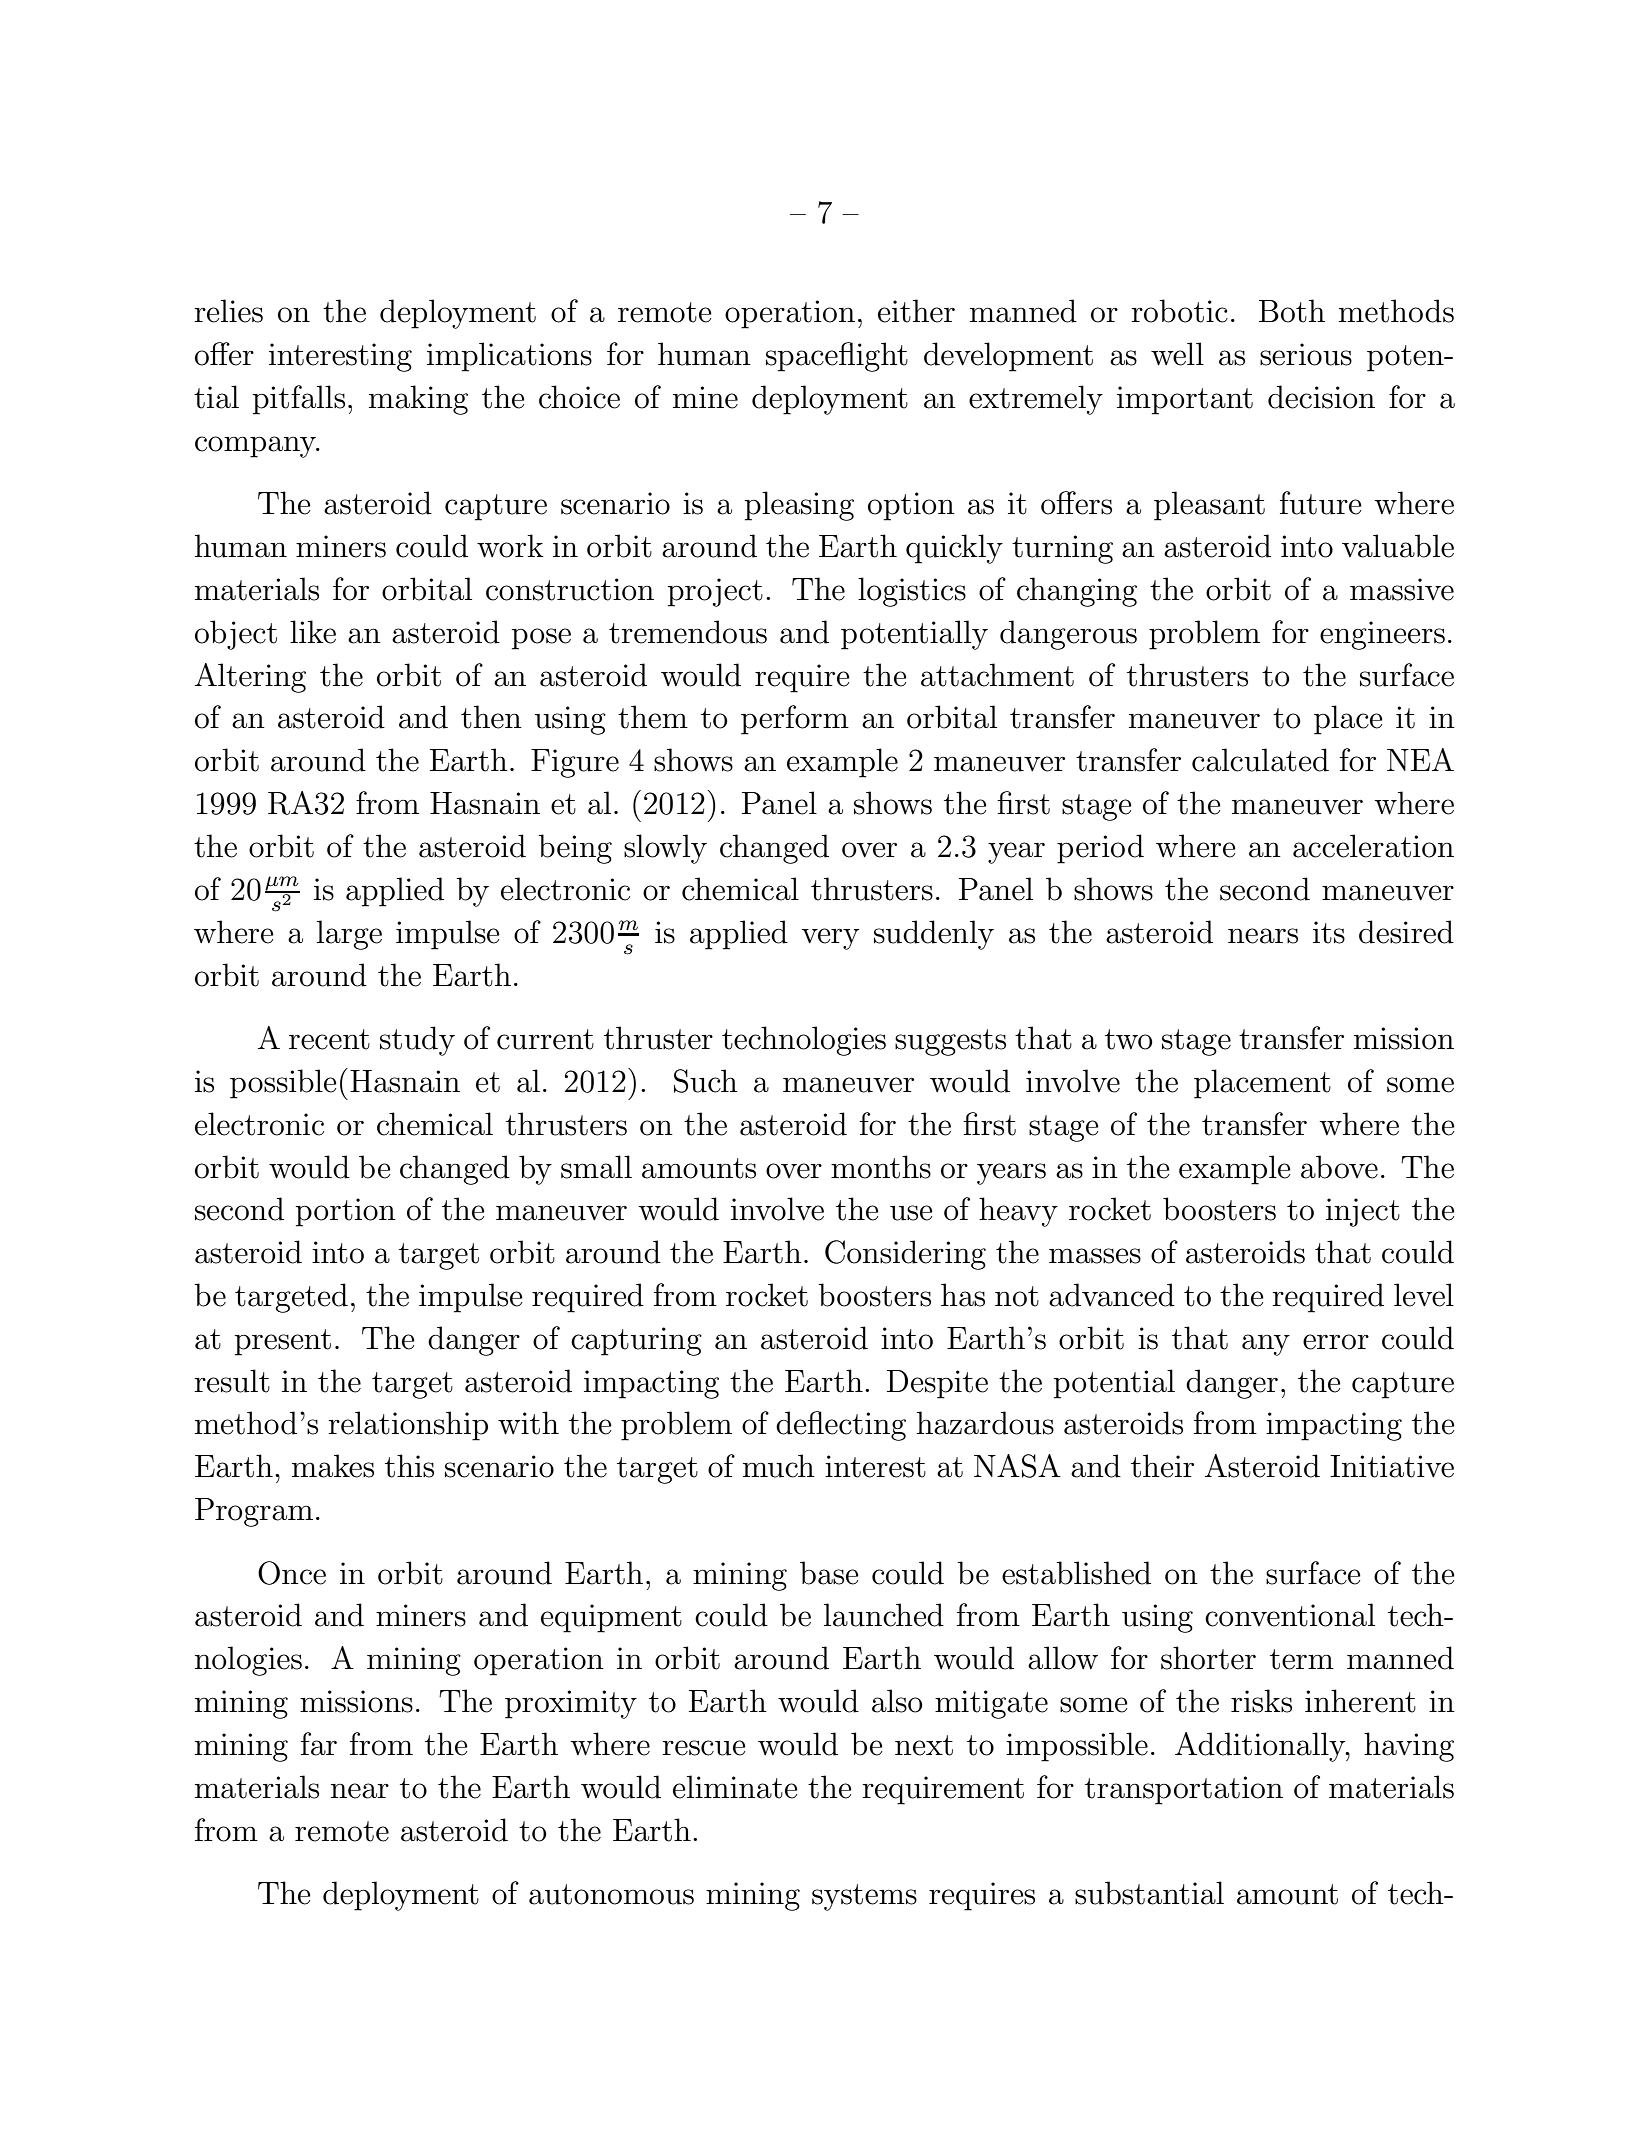 Image resolution: width=1649 pixels, height=2134 pixels. I want to click on systems, so click(864, 1897).
